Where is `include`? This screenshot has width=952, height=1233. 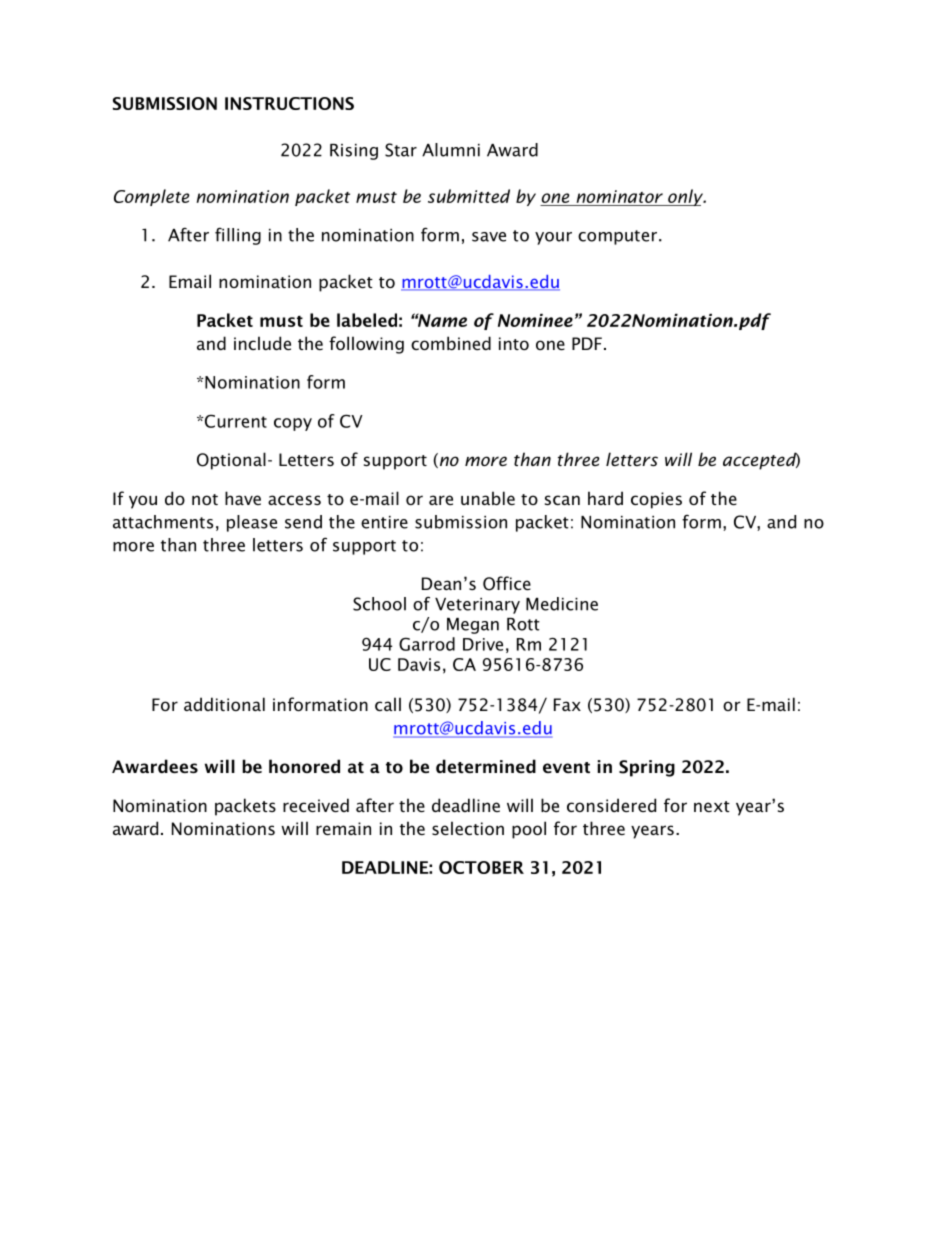 include is located at coordinates (262, 343).
